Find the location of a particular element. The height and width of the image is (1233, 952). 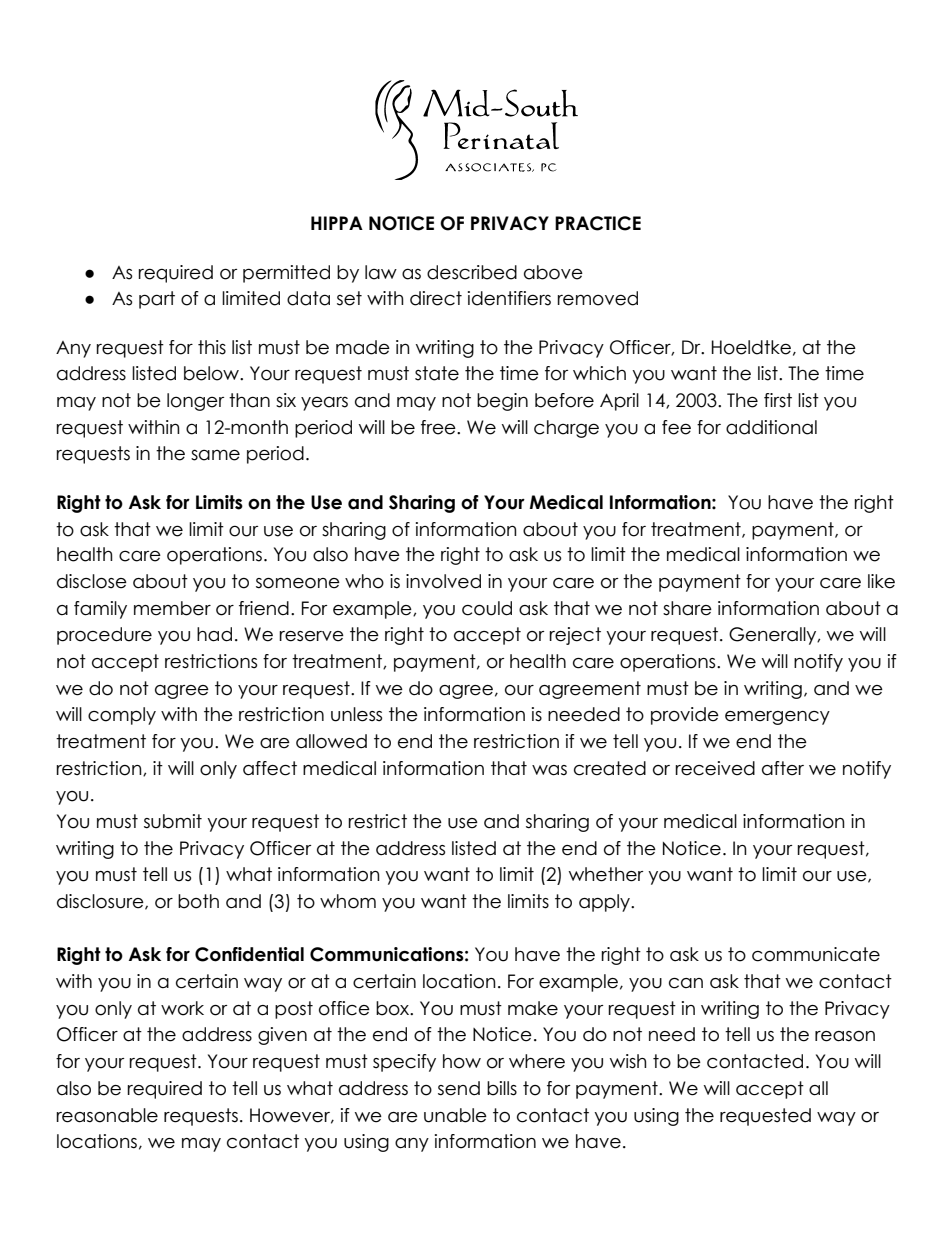

after is located at coordinates (783, 768).
